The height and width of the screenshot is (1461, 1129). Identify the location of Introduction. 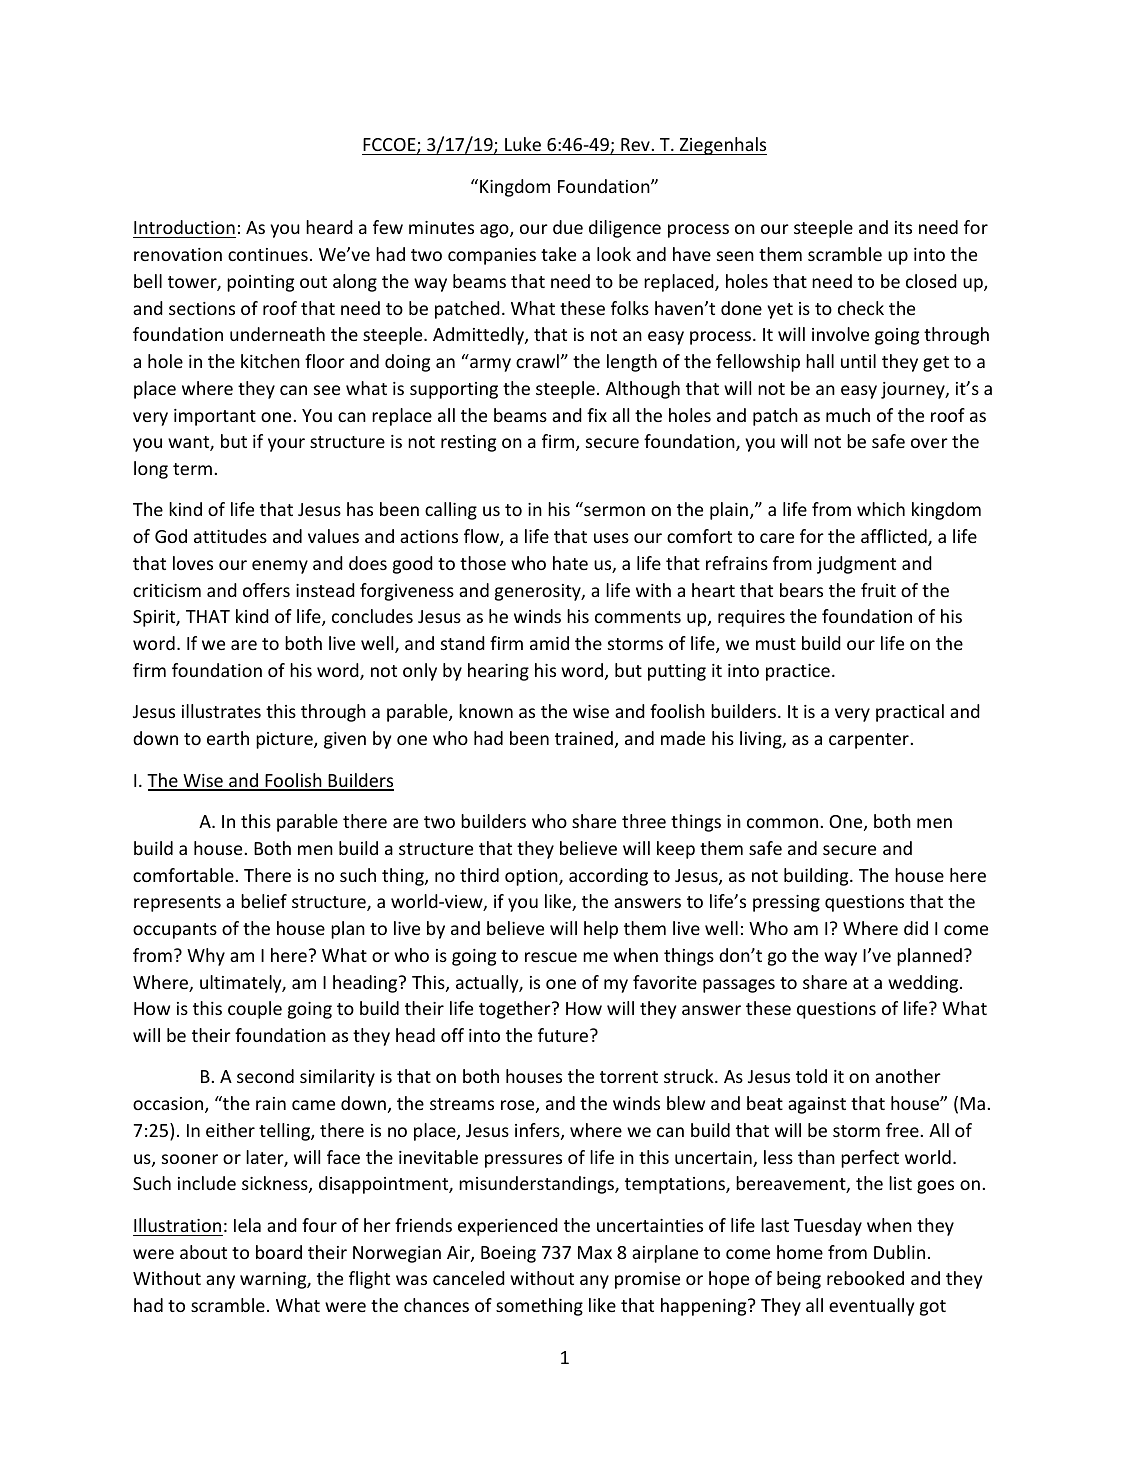
(184, 229).
